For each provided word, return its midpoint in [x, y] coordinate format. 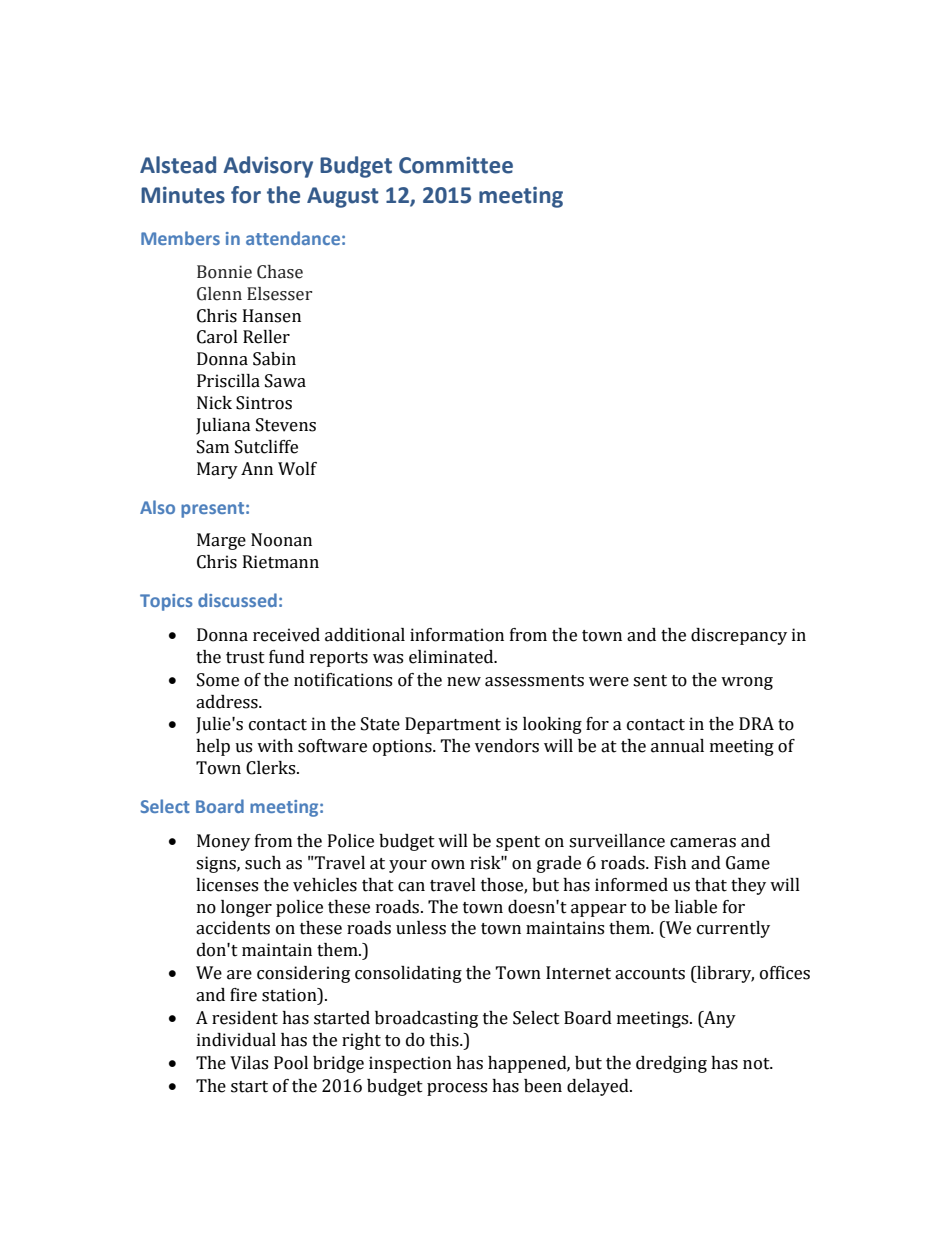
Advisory [268, 167]
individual [236, 1040]
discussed [237, 600]
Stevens [286, 425]
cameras [703, 843]
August [343, 197]
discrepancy [739, 636]
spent [518, 843]
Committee [456, 165]
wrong [747, 683]
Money [223, 842]
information [457, 635]
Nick [214, 403]
